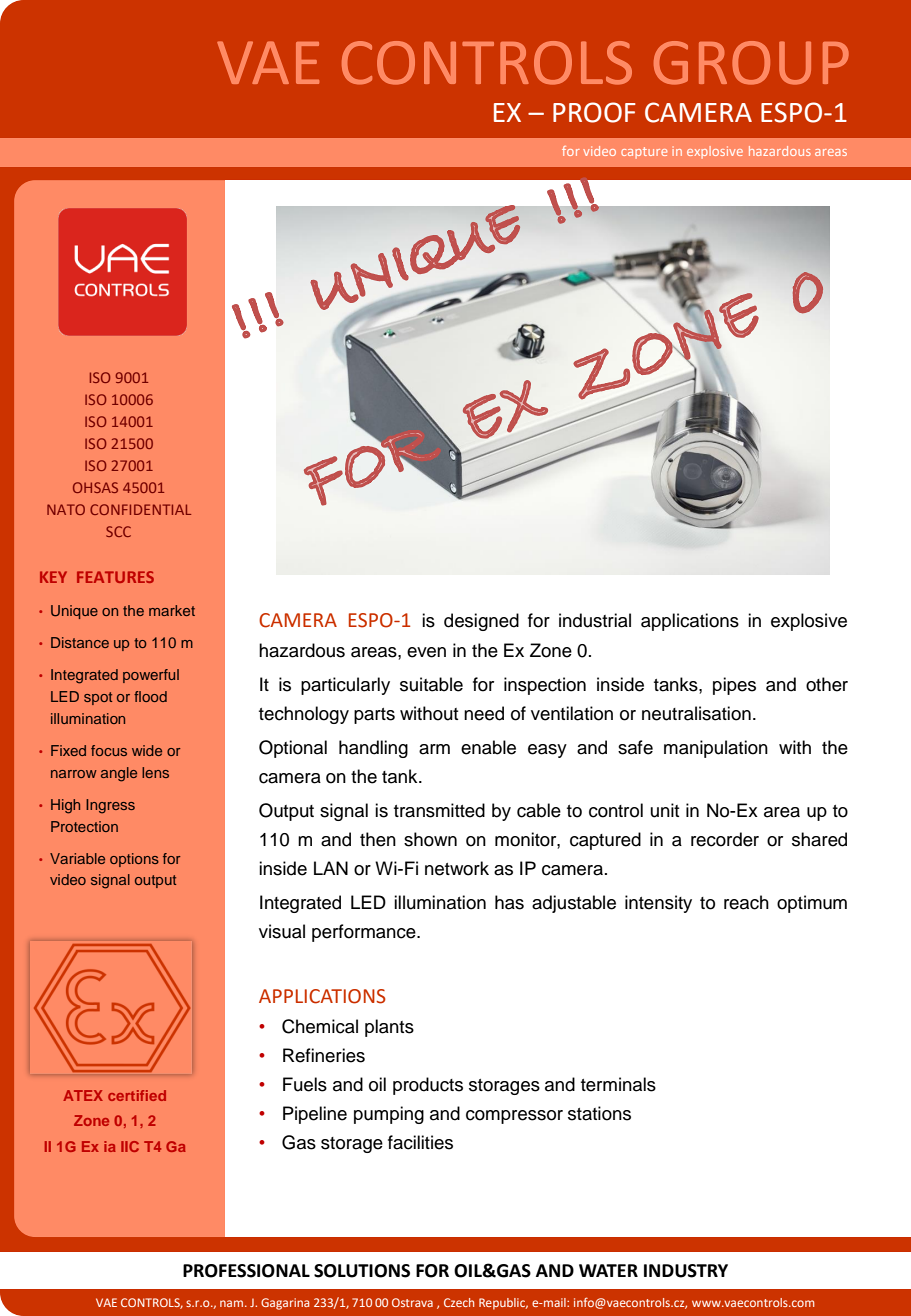 The image size is (911, 1316). What do you see at coordinates (734, 686) in the screenshot?
I see `pipes` at bounding box center [734, 686].
